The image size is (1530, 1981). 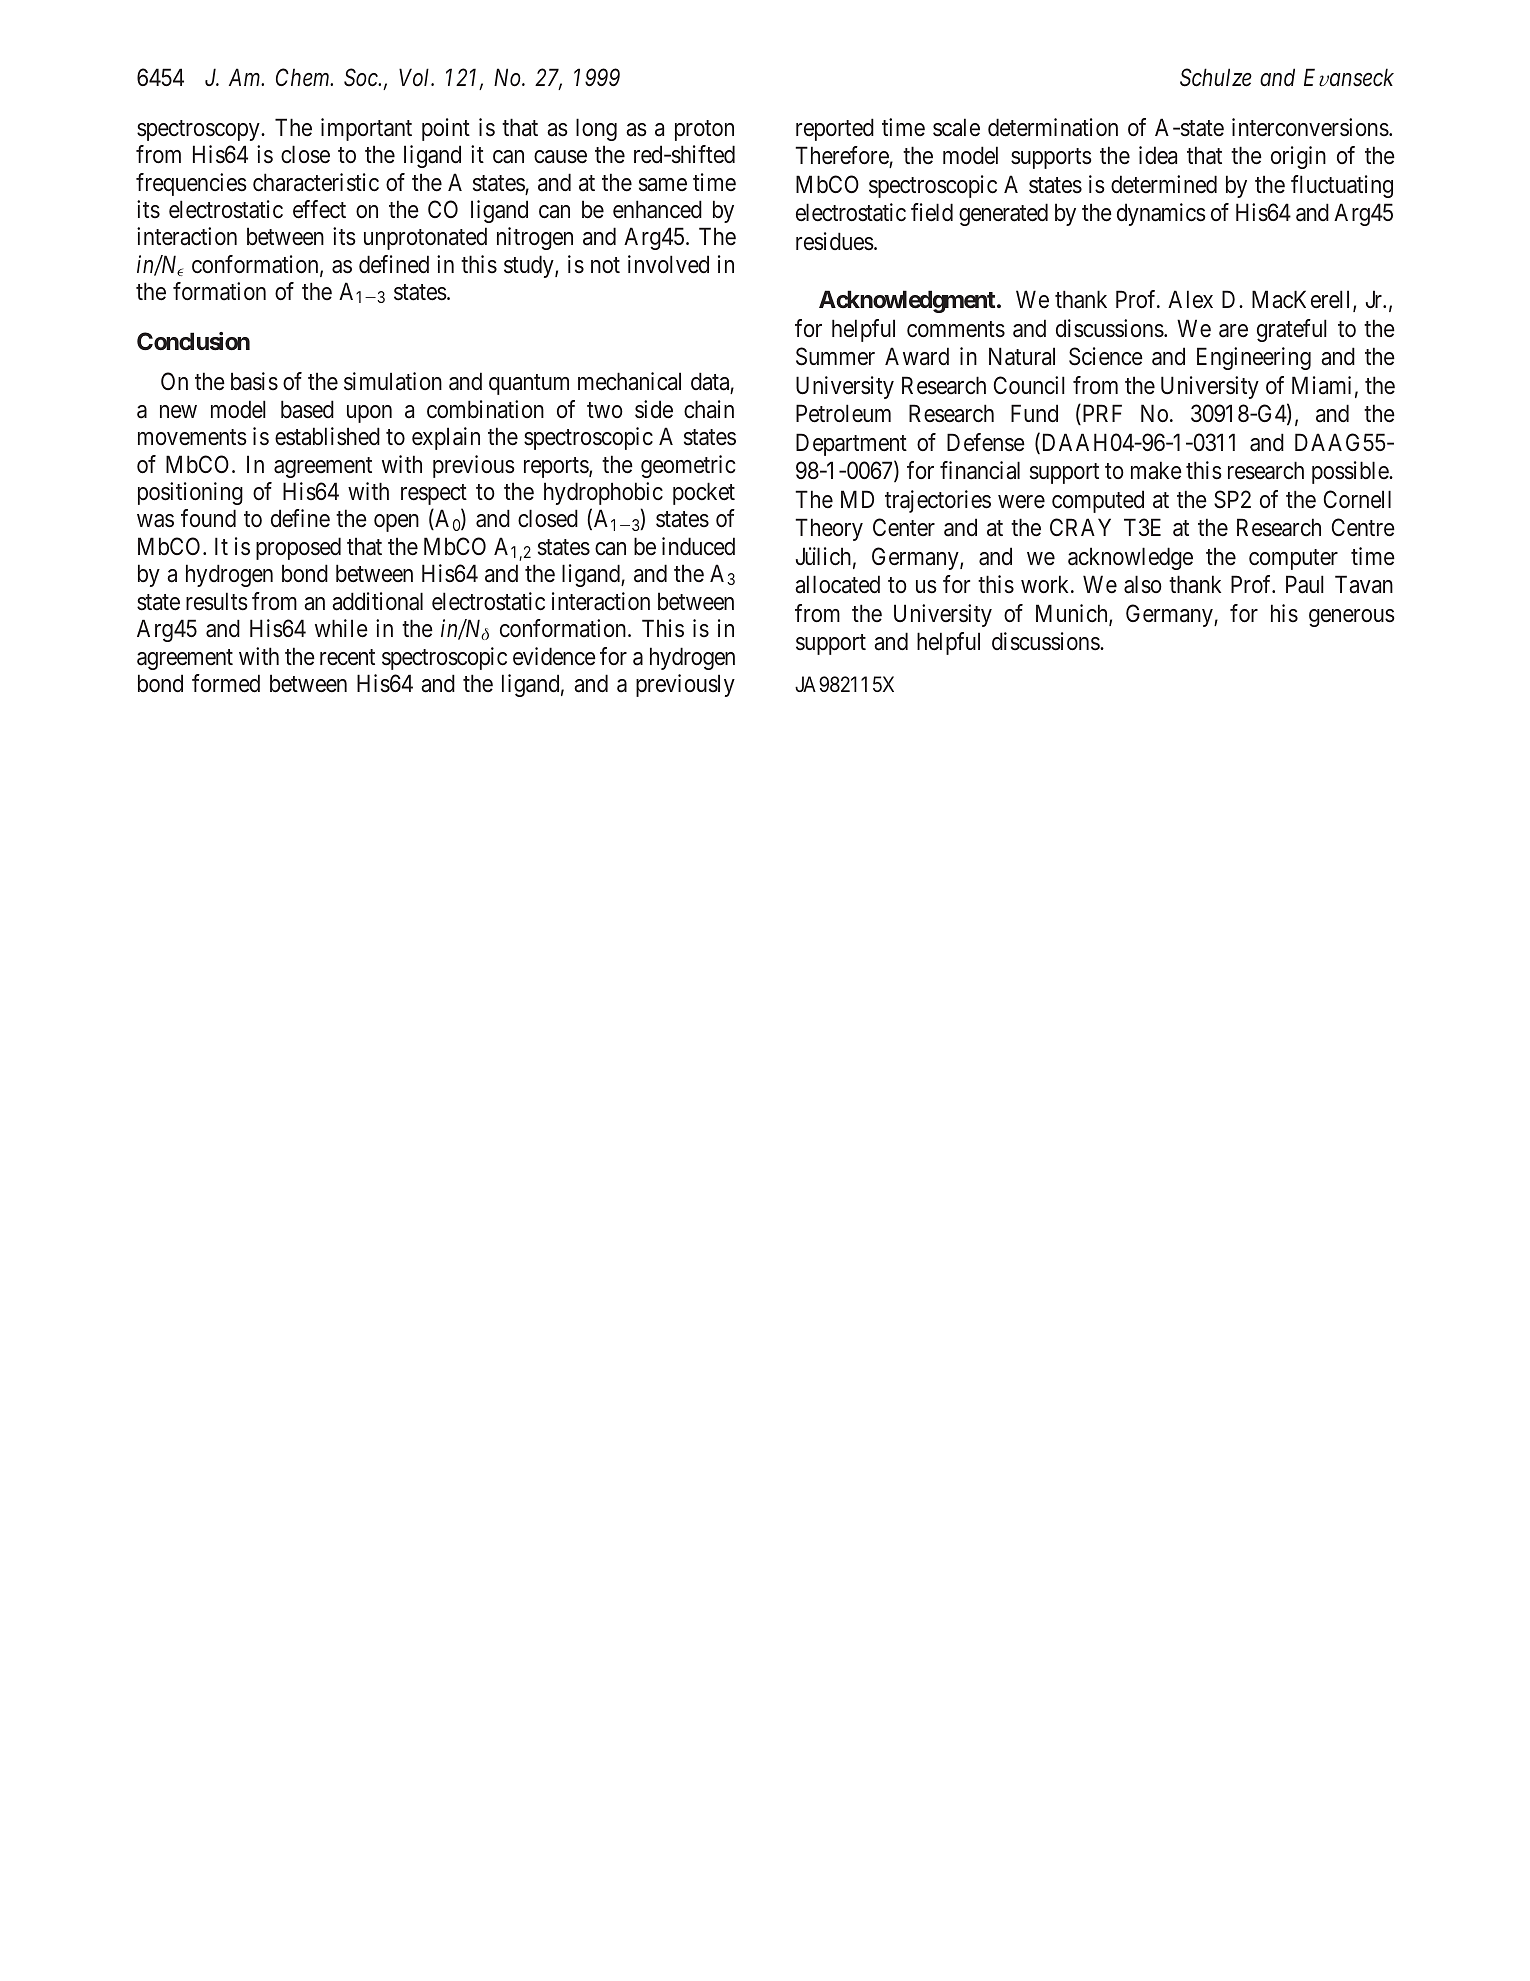 What do you see at coordinates (1216, 77) in the document?
I see `Schulze` at bounding box center [1216, 77].
